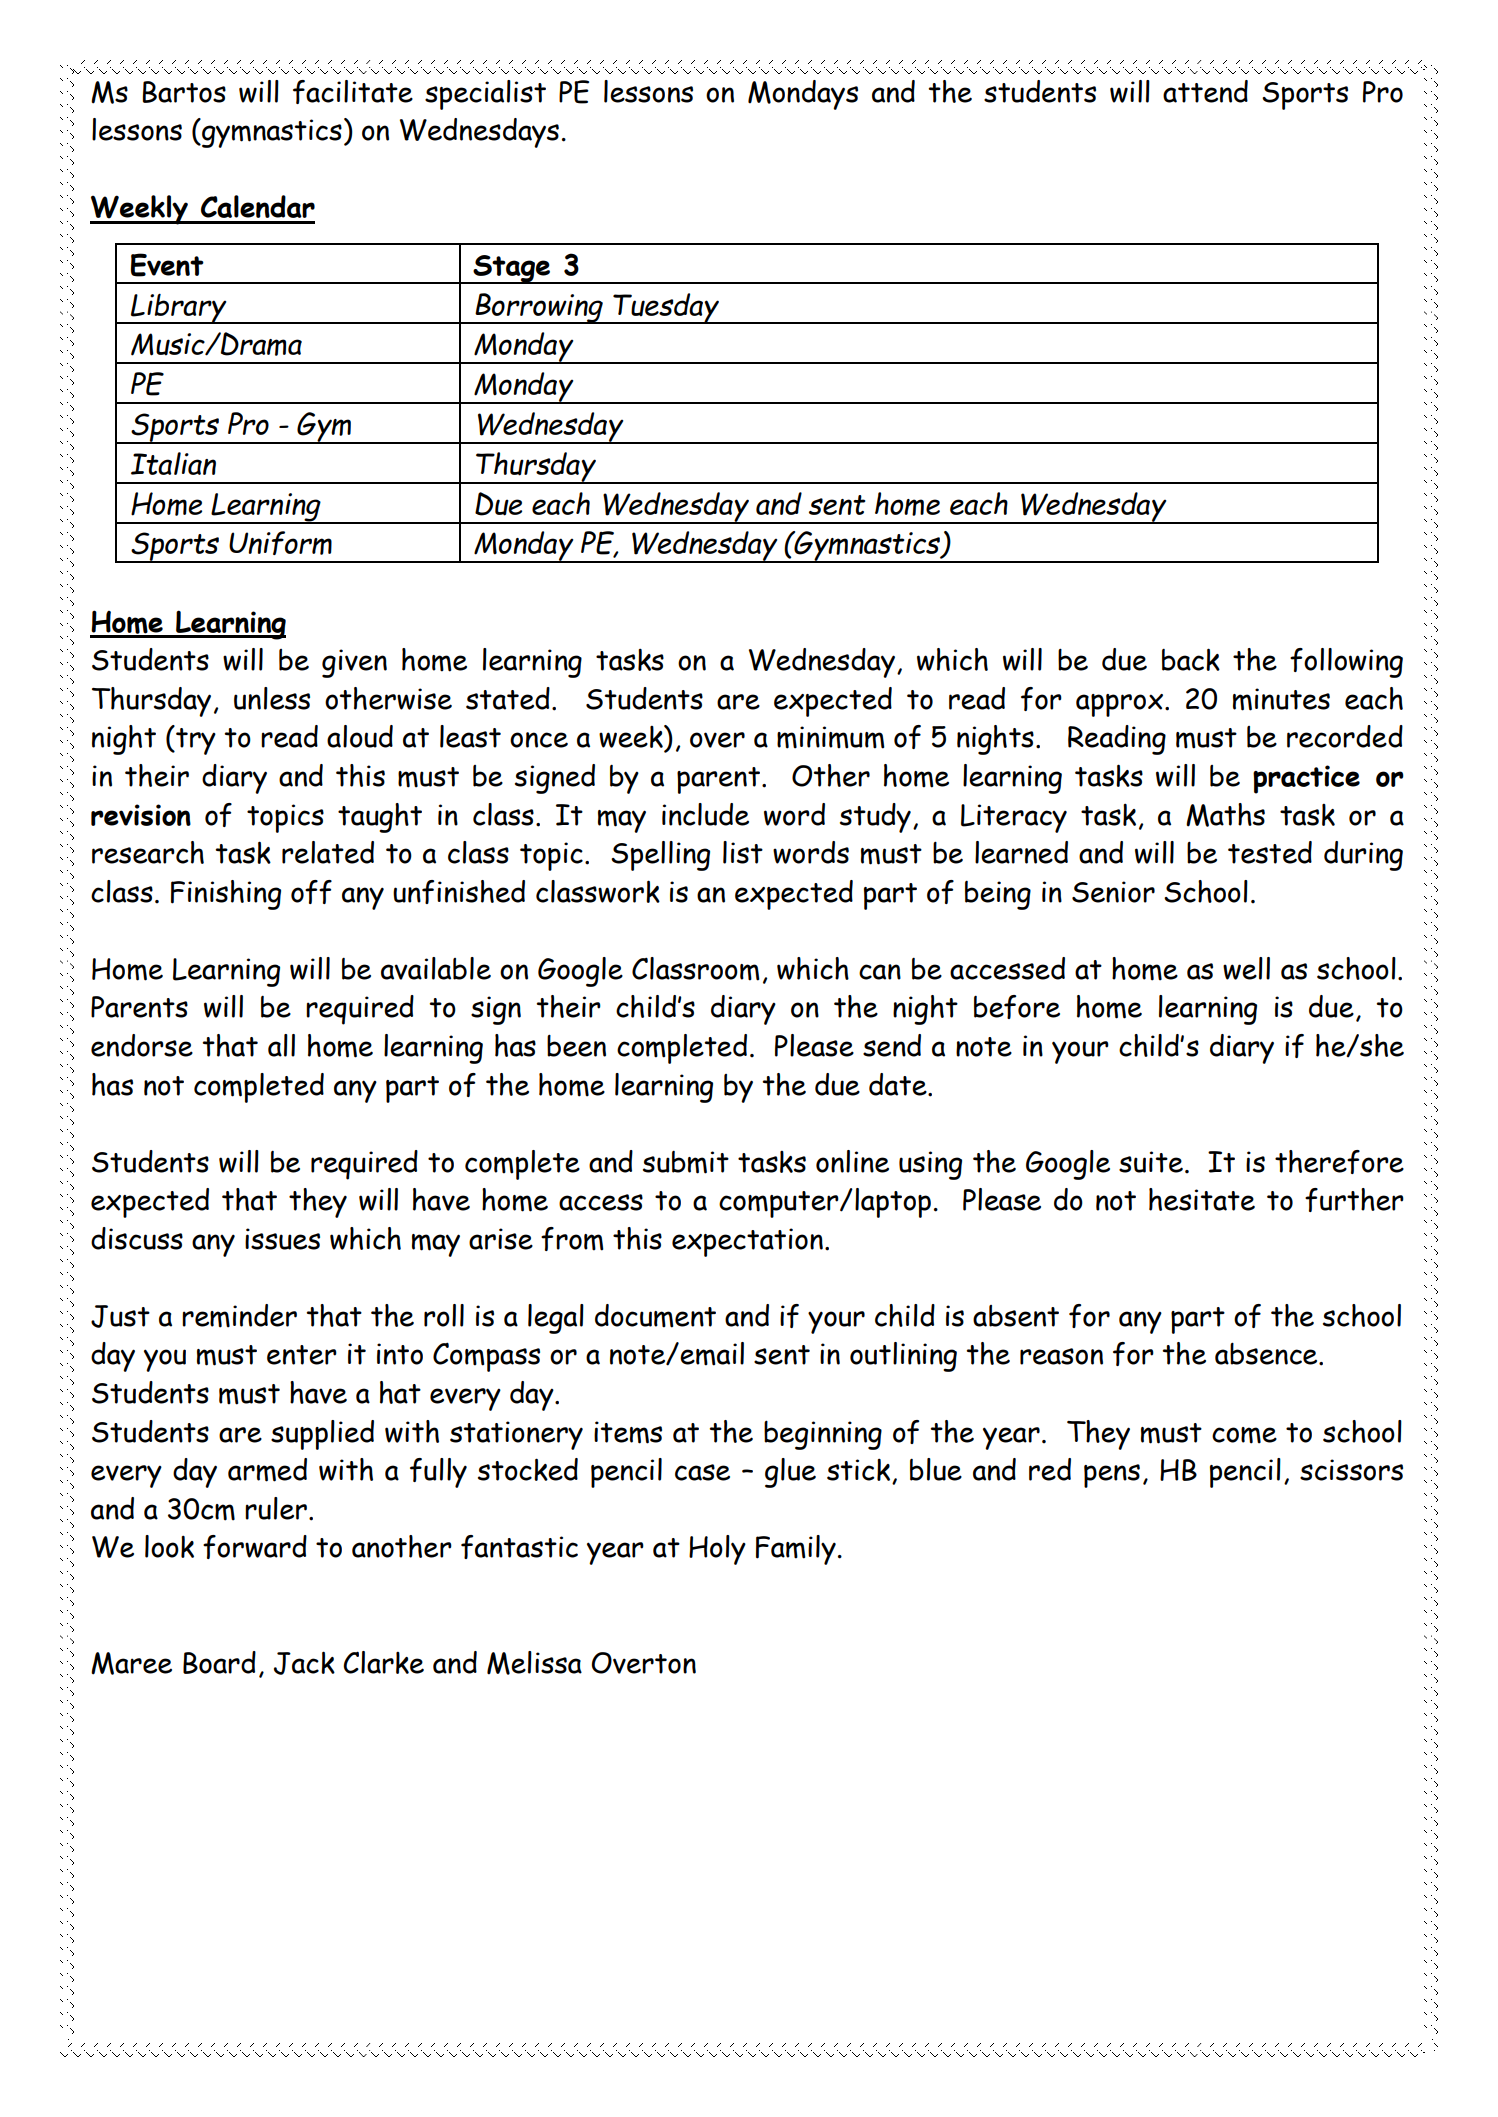 This page has height=2117, width=1498. I want to click on Uniform, so click(280, 543).
